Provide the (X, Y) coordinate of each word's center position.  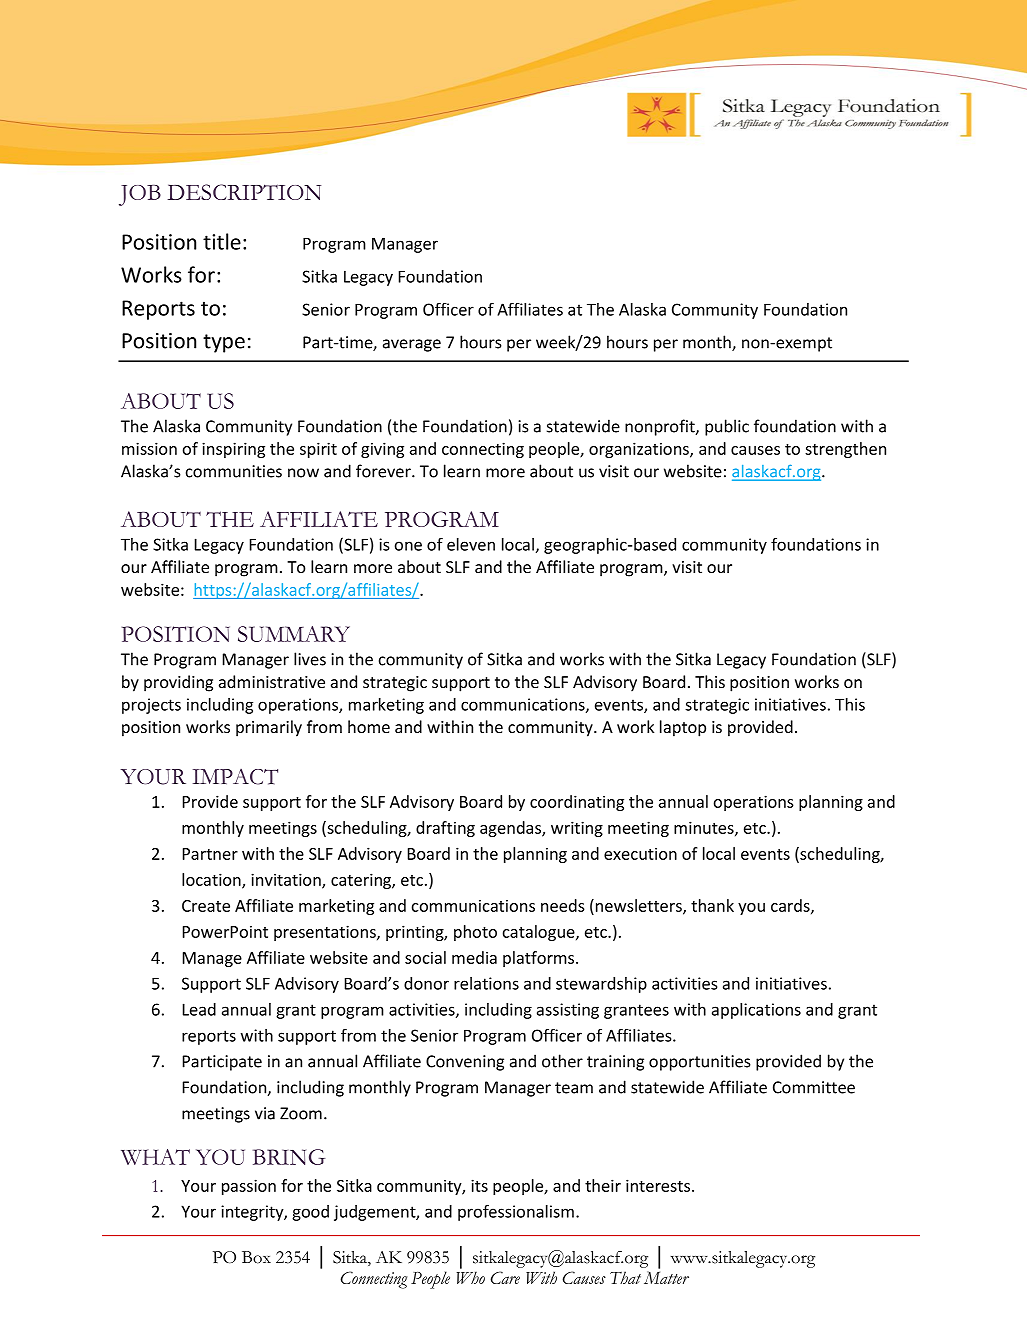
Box (256, 1257)
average (412, 345)
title (222, 241)
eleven (471, 544)
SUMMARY (294, 634)
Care (505, 1277)
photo (475, 933)
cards (791, 906)
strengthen (845, 450)
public (727, 427)
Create (206, 906)
